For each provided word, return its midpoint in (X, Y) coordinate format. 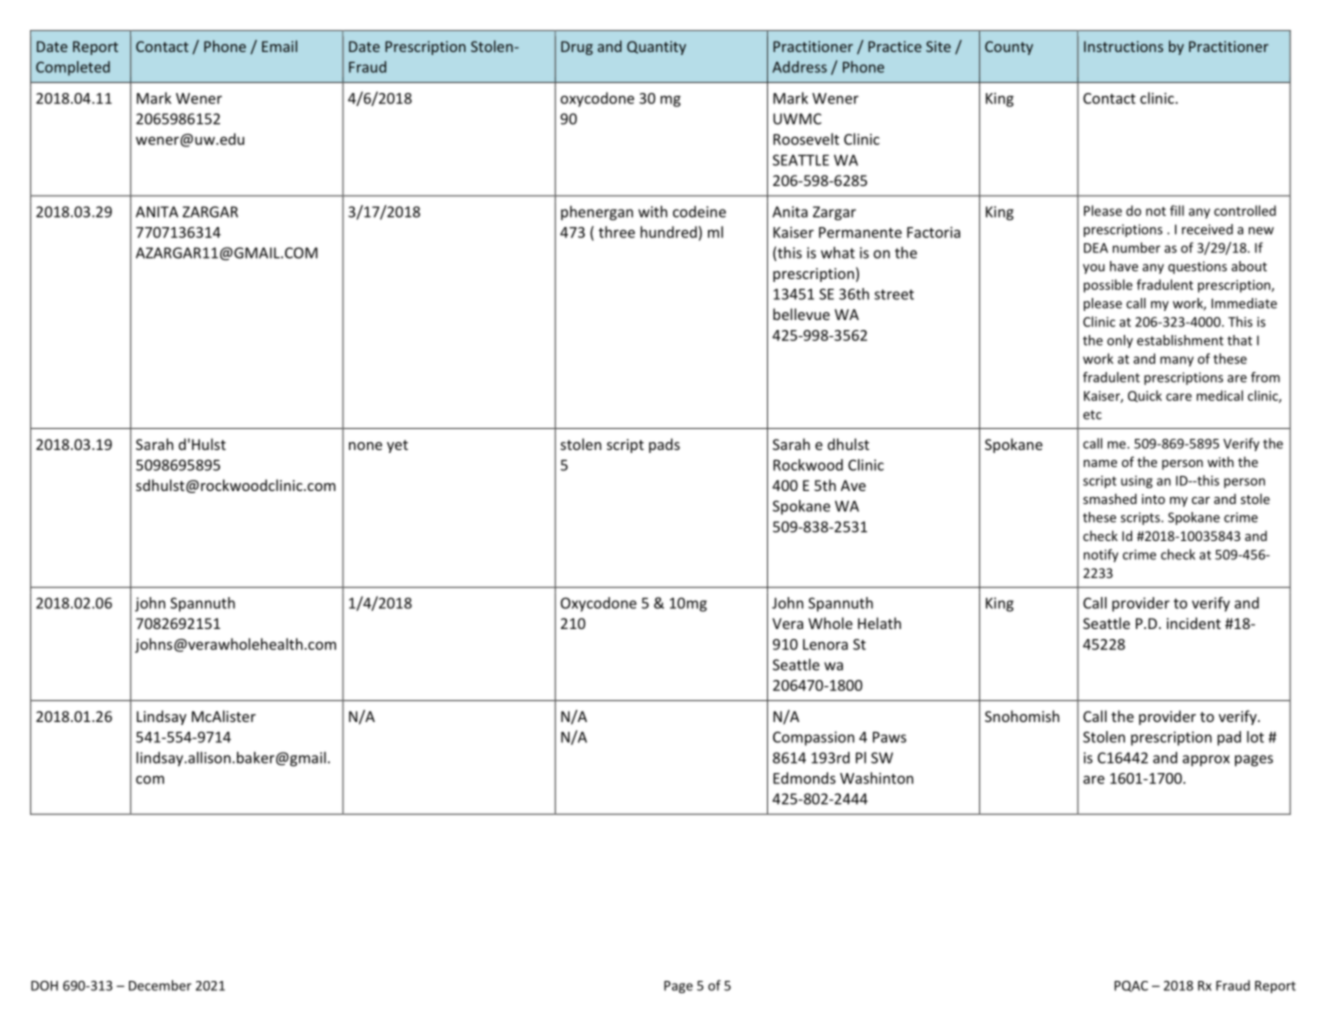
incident (1194, 623)
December (160, 985)
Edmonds (804, 778)
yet (397, 446)
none (365, 446)
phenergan (597, 213)
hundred (668, 232)
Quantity (656, 48)
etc (1092, 415)
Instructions (1123, 46)
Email (279, 46)
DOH (44, 985)
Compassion (813, 738)
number (1137, 247)
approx (1206, 760)
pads (664, 445)
